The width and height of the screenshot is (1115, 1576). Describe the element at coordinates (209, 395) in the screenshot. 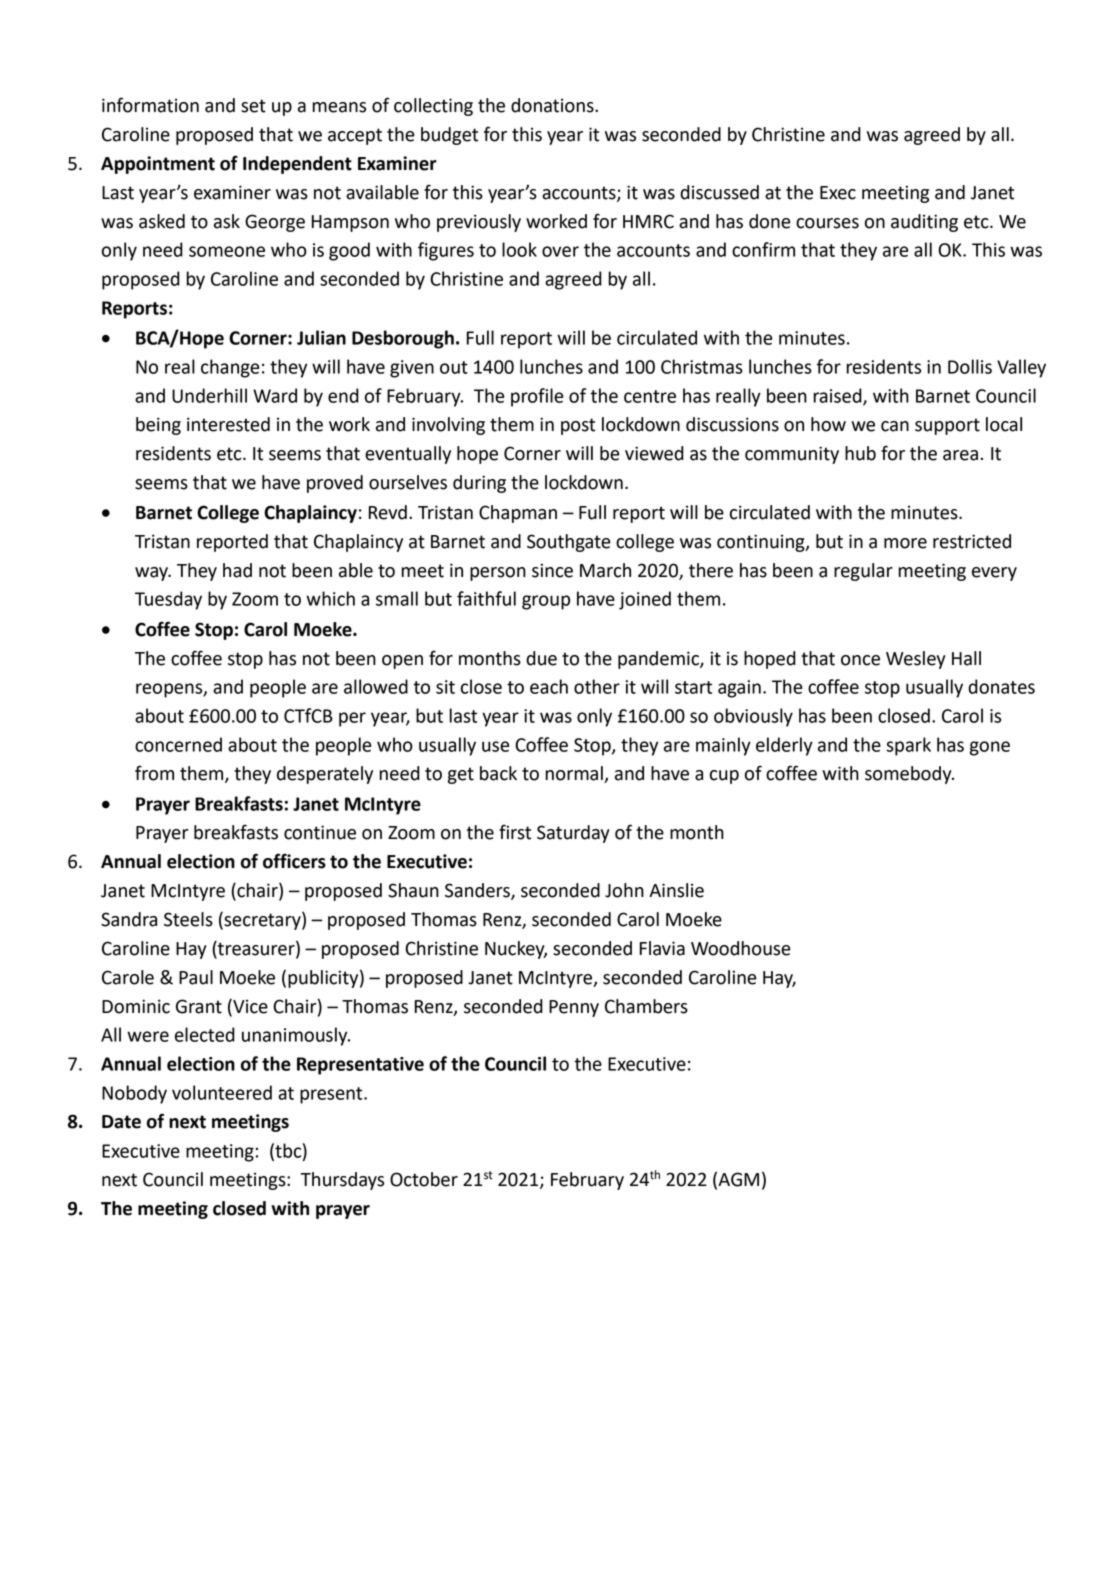

I see `Underhill` at that location.
